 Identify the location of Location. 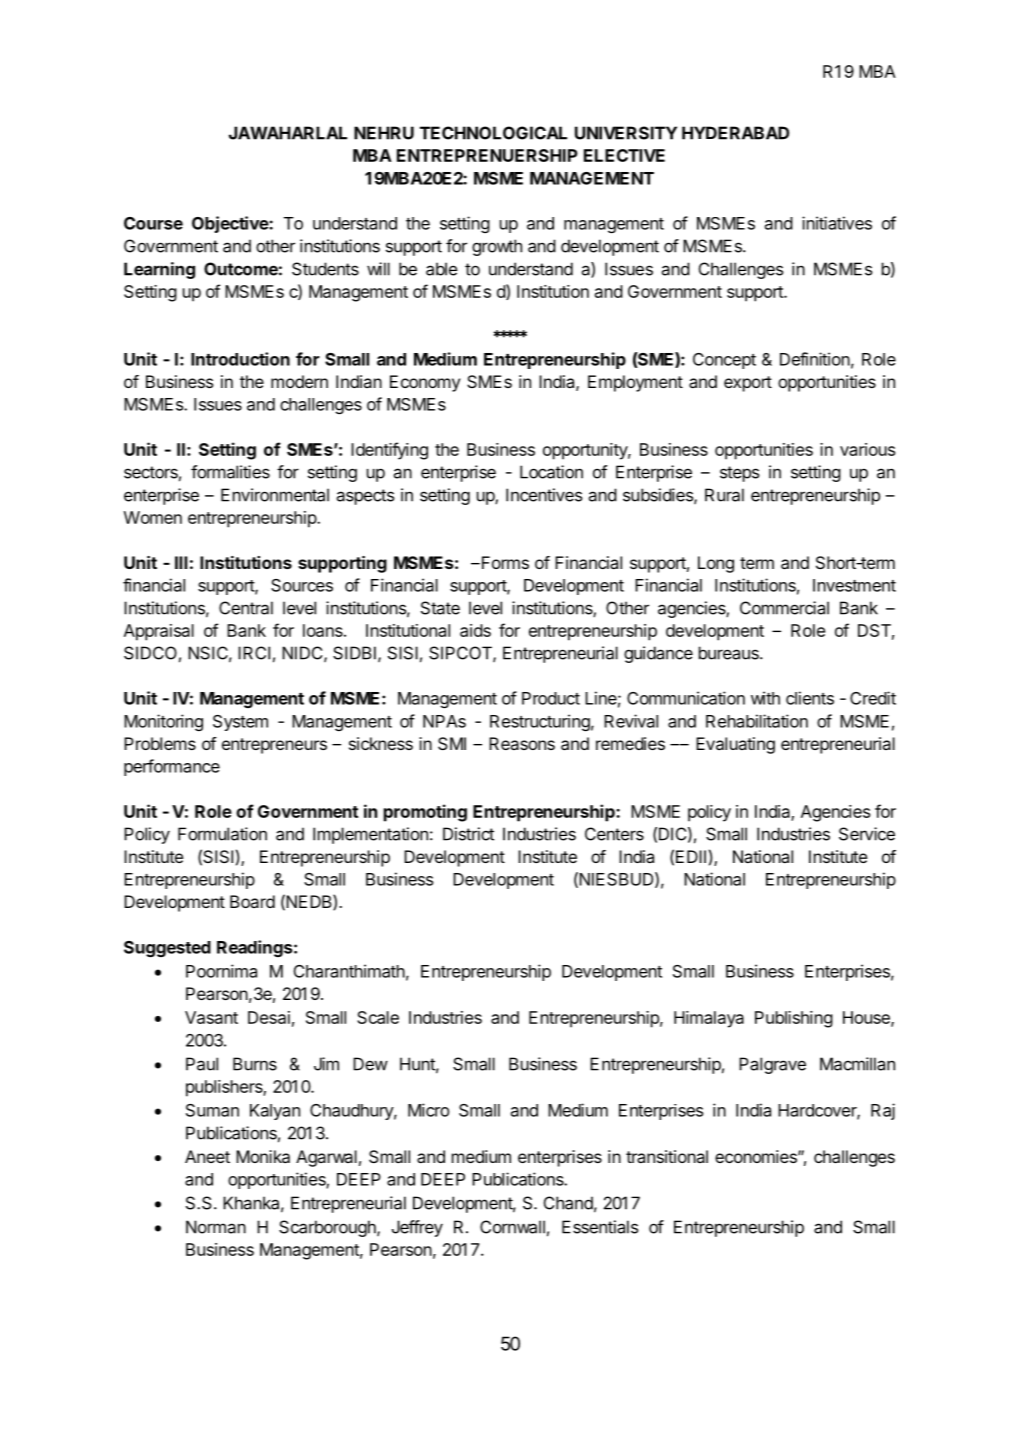
(551, 472).
